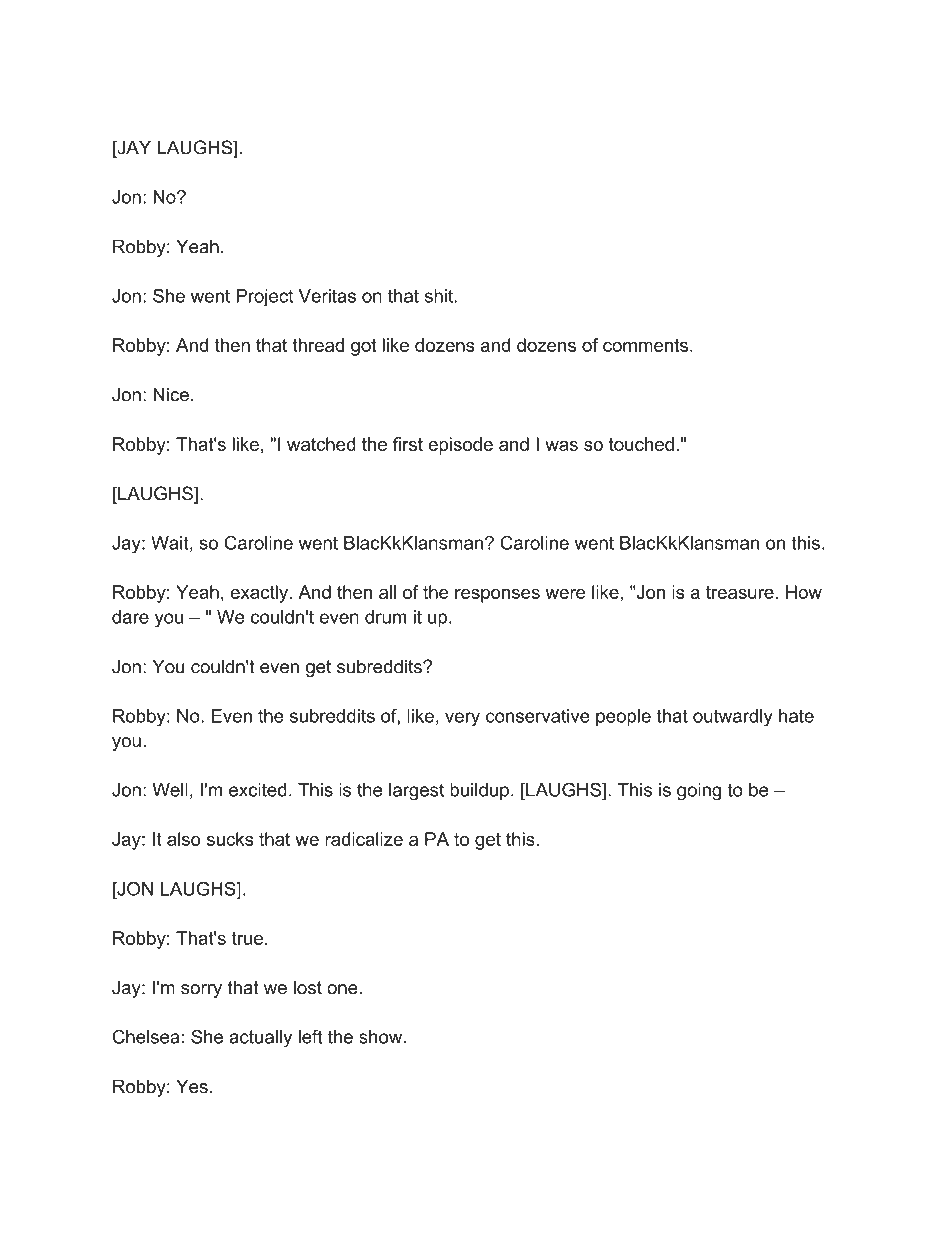 Image resolution: width=952 pixels, height=1233 pixels. Describe the element at coordinates (647, 345) in the screenshot. I see `comments` at that location.
